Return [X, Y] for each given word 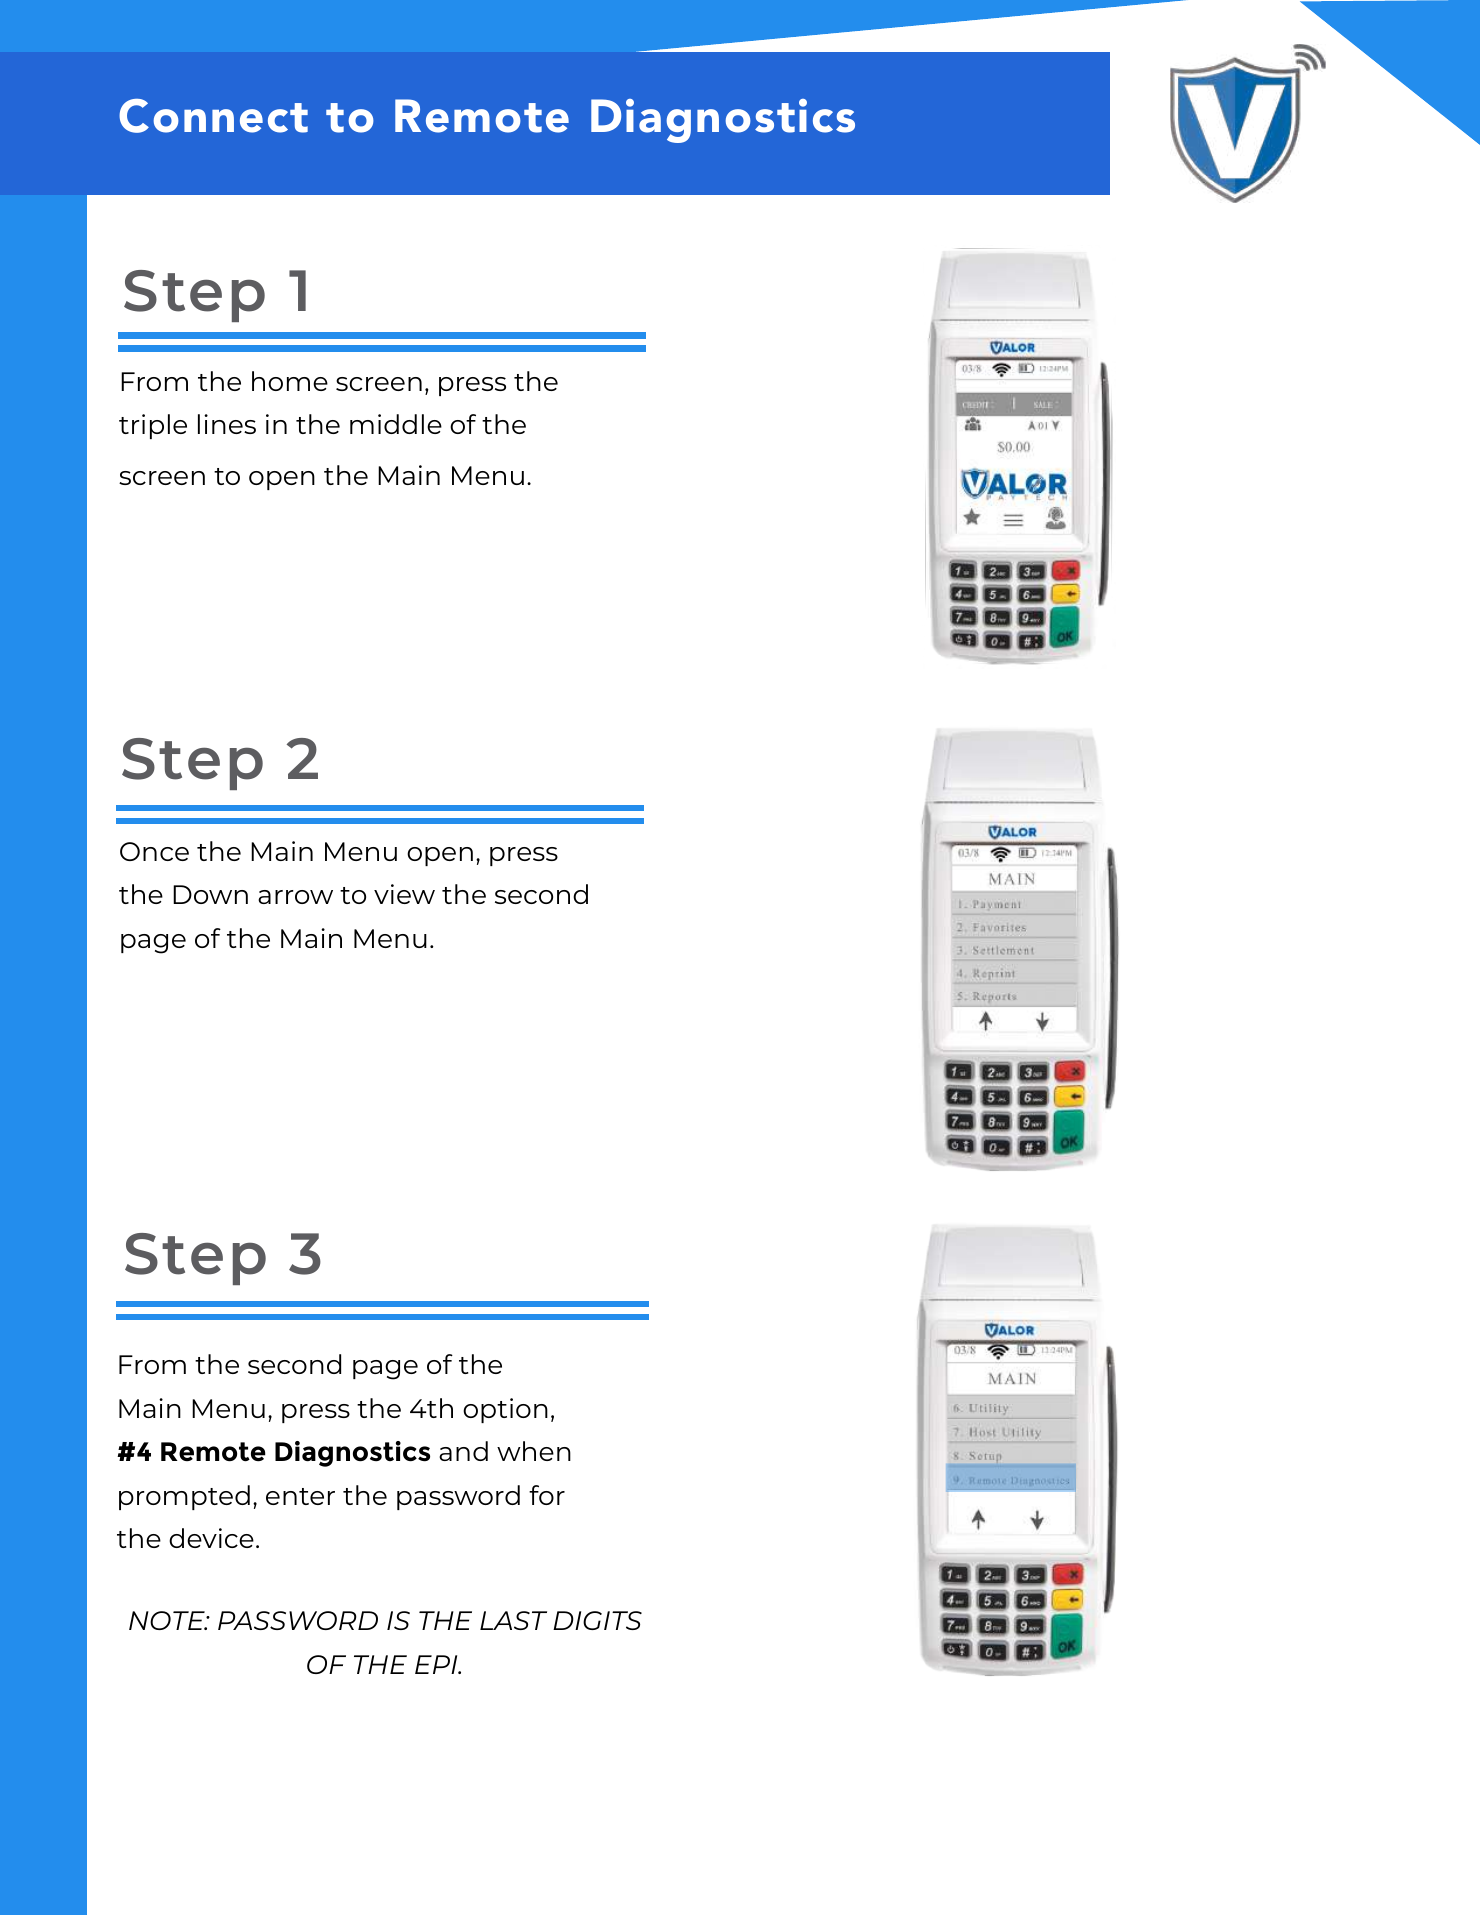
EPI [437, 1664]
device [211, 1538]
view [404, 894]
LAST [513, 1620]
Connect [213, 116]
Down [210, 894]
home [290, 381]
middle [396, 424]
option [505, 1410]
